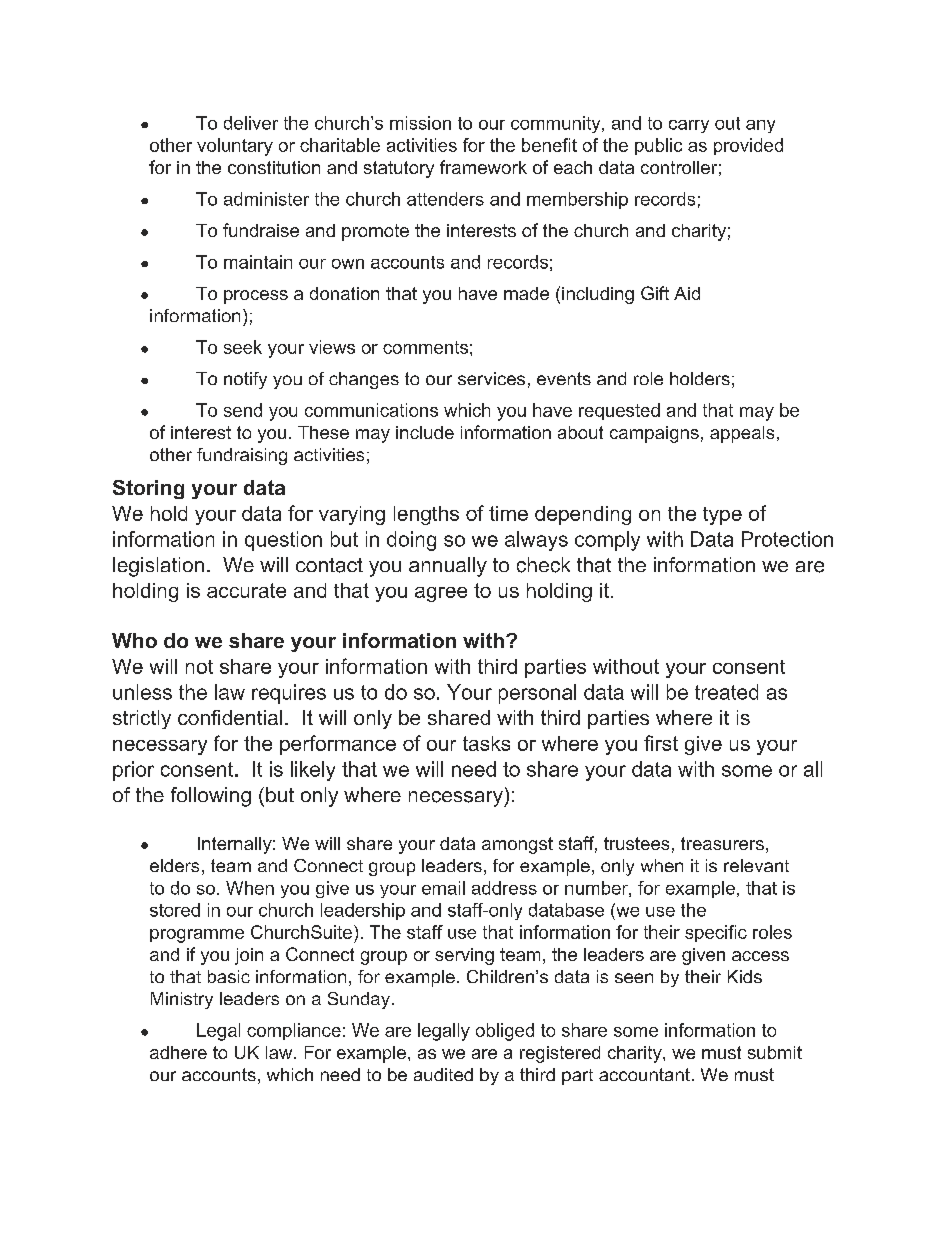  I want to click on framework, so click(483, 167).
